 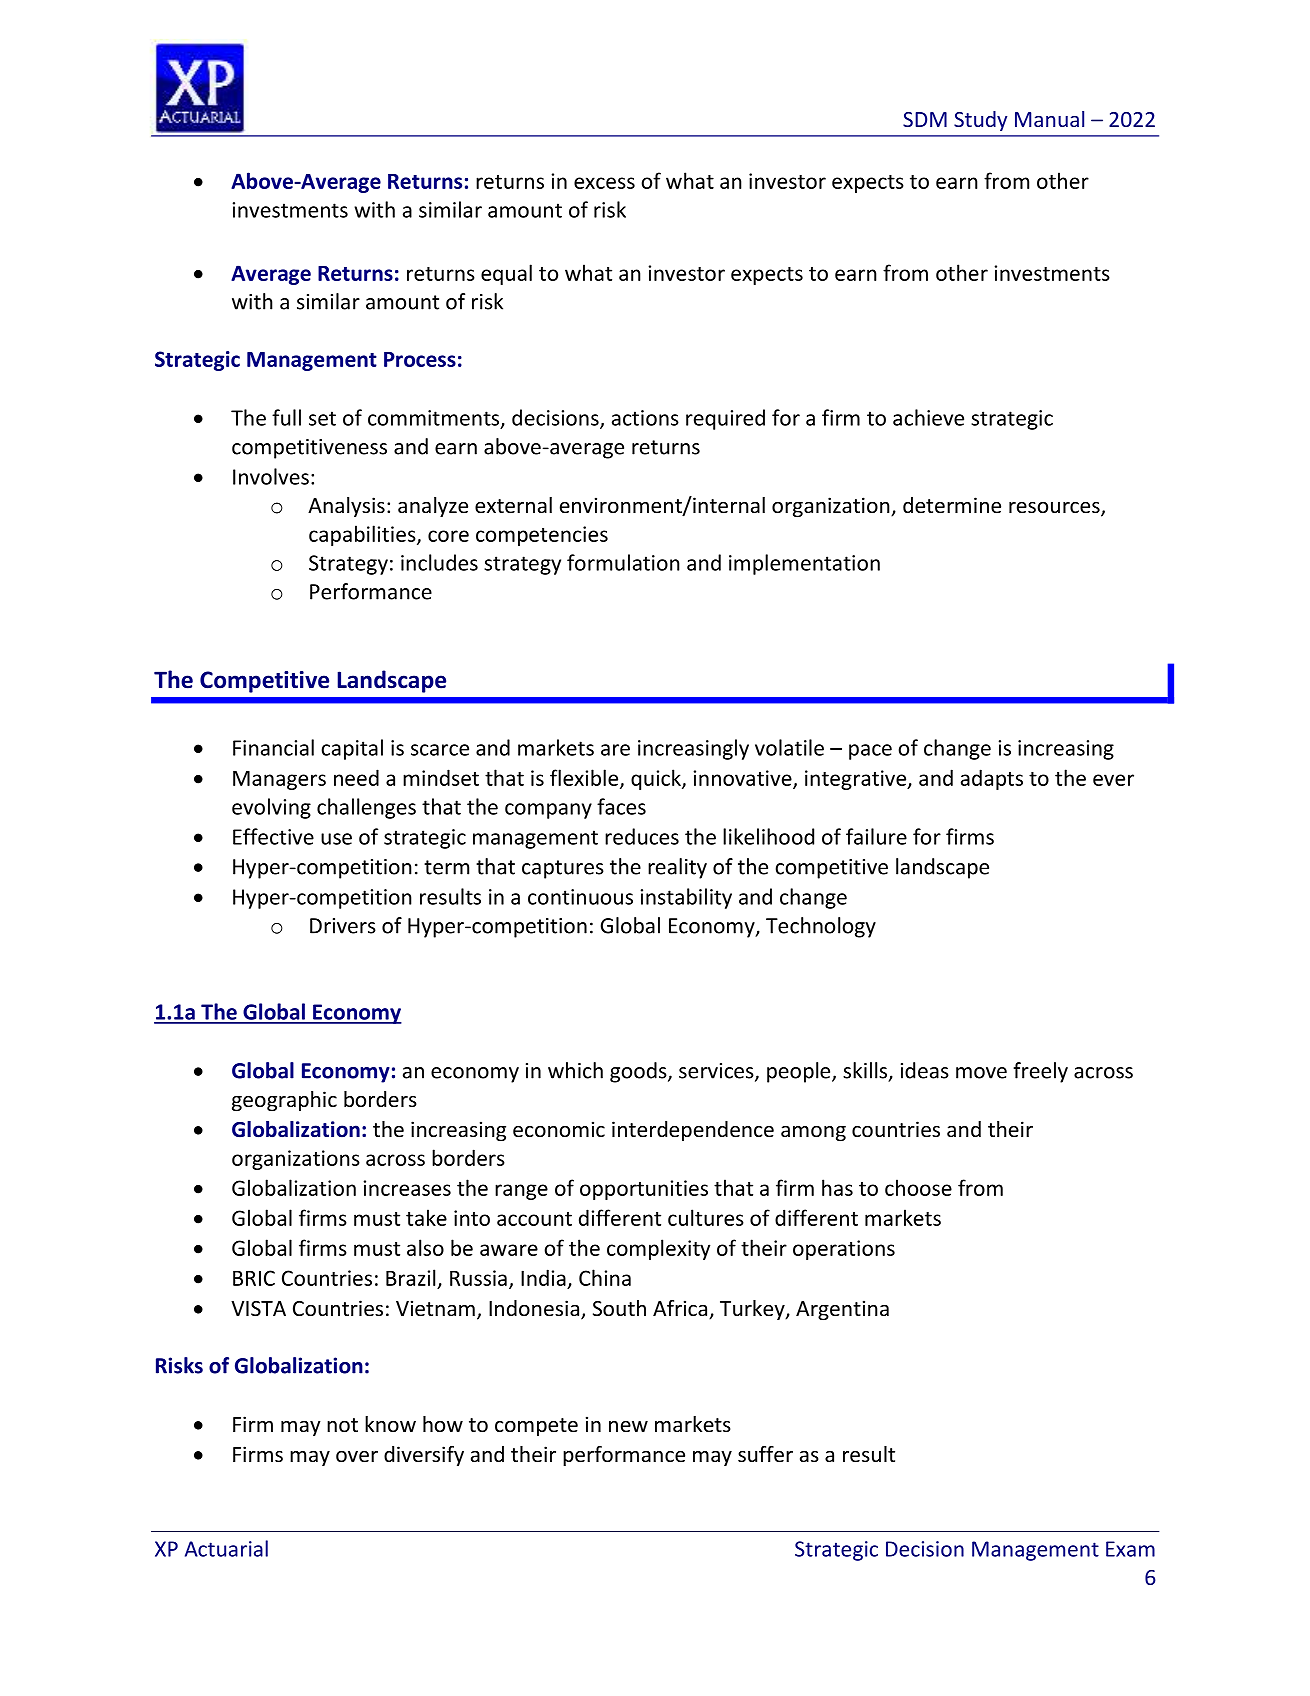 What do you see at coordinates (604, 183) in the page?
I see `excess` at bounding box center [604, 183].
